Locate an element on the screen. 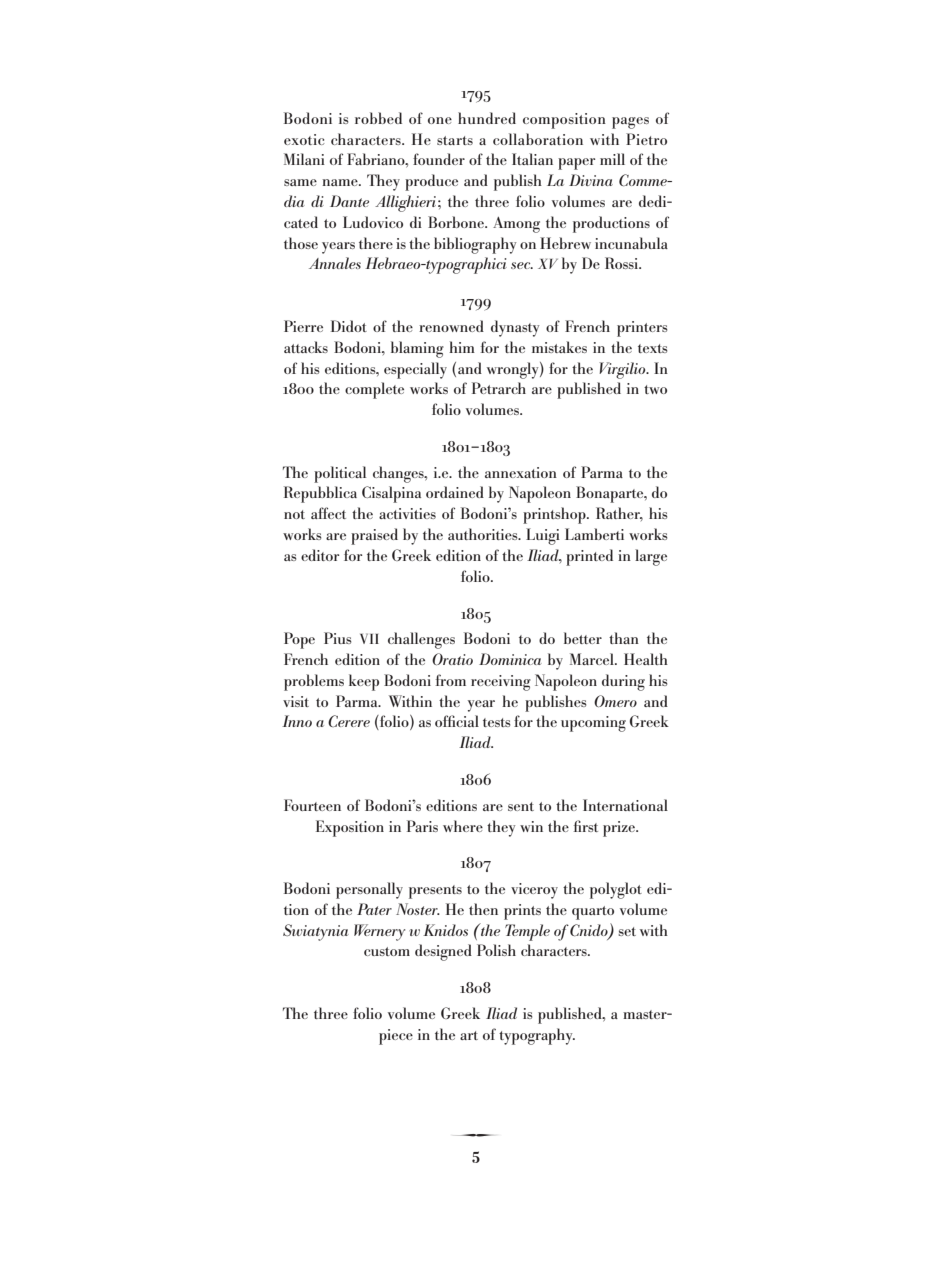 The width and height of the screenshot is (952, 1271). authorities is located at coordinates (484, 534).
